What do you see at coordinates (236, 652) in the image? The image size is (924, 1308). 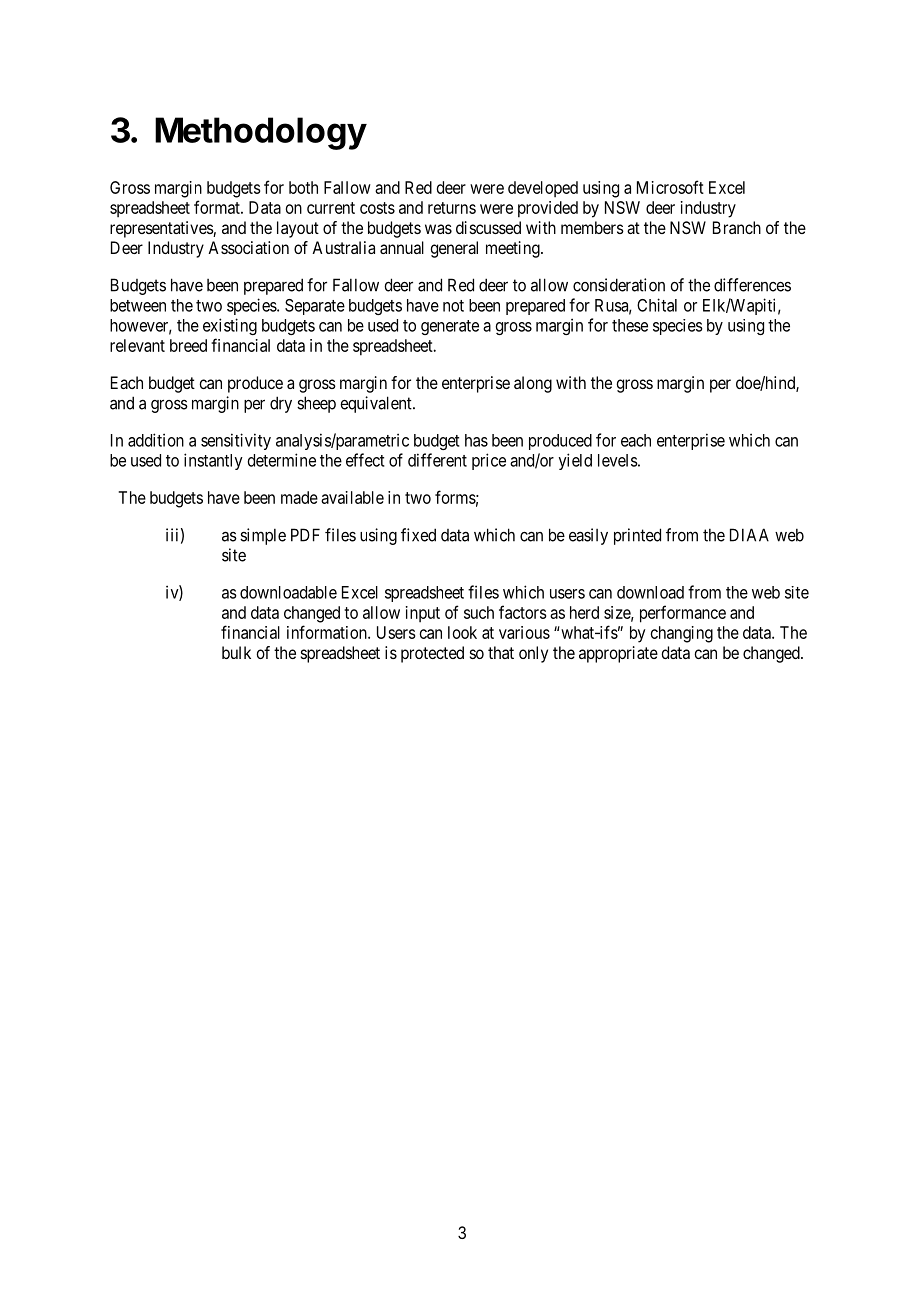 I see `bulk` at bounding box center [236, 652].
